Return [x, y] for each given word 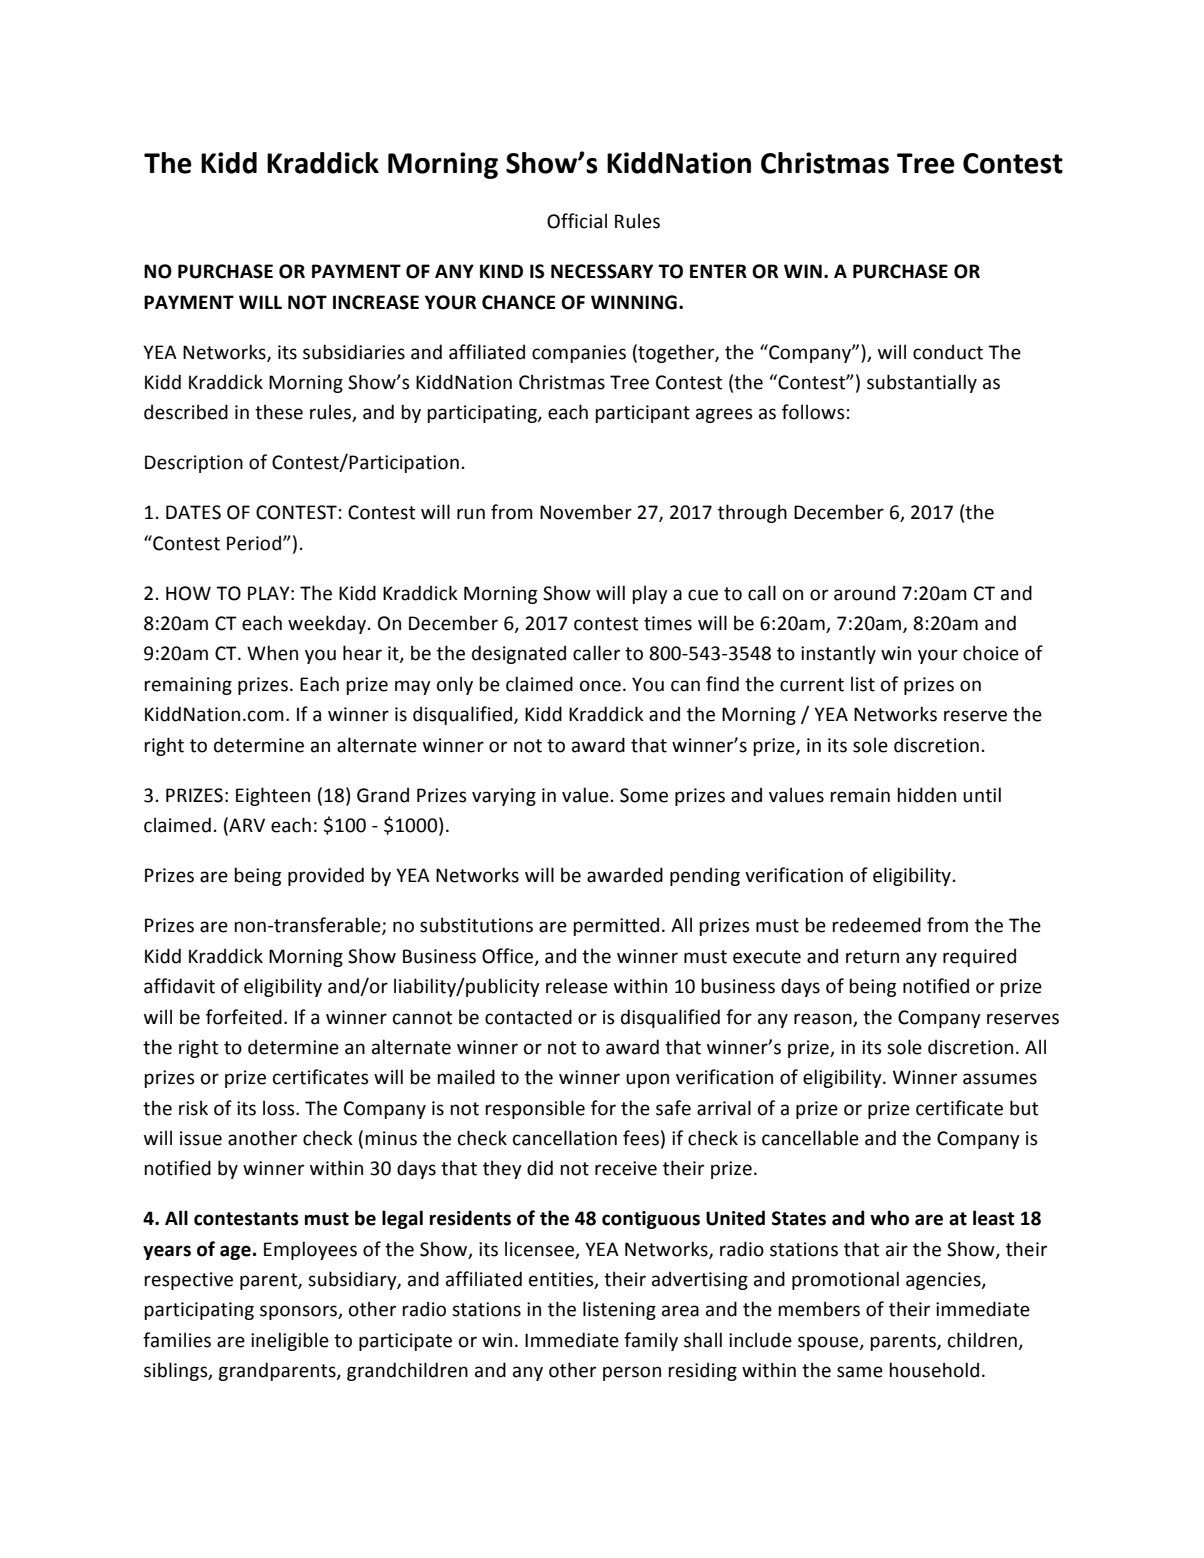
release [577, 986]
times [668, 623]
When [272, 653]
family [651, 1341]
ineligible [290, 1341]
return [872, 957]
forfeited [244, 1017]
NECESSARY [602, 271]
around [864, 593]
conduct [948, 352]
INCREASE [376, 302]
